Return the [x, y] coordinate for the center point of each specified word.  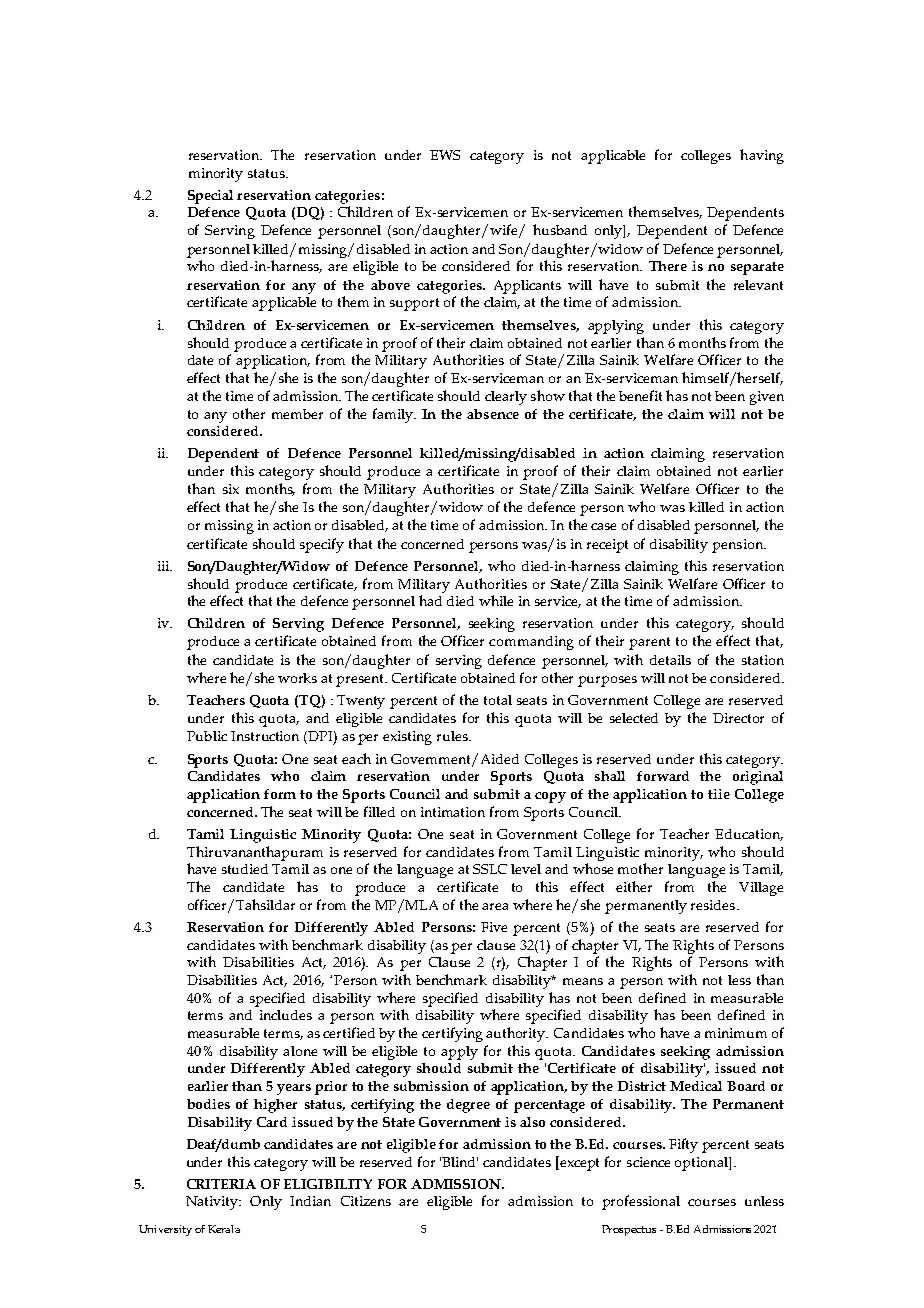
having [762, 156]
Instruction [265, 736]
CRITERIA [221, 1184]
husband [560, 229]
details [670, 660]
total [498, 700]
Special [210, 197]
